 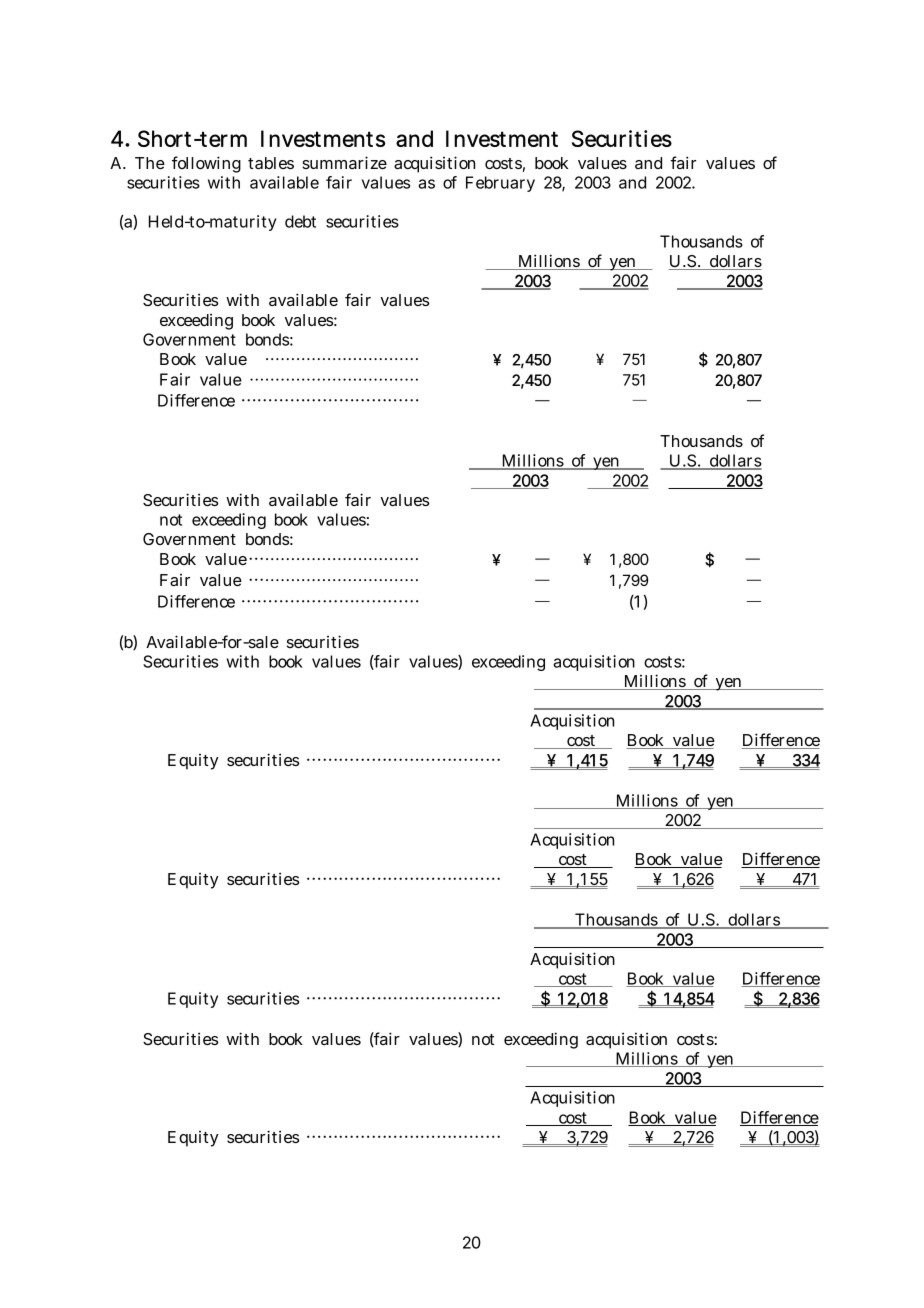 I want to click on February, so click(x=500, y=184).
